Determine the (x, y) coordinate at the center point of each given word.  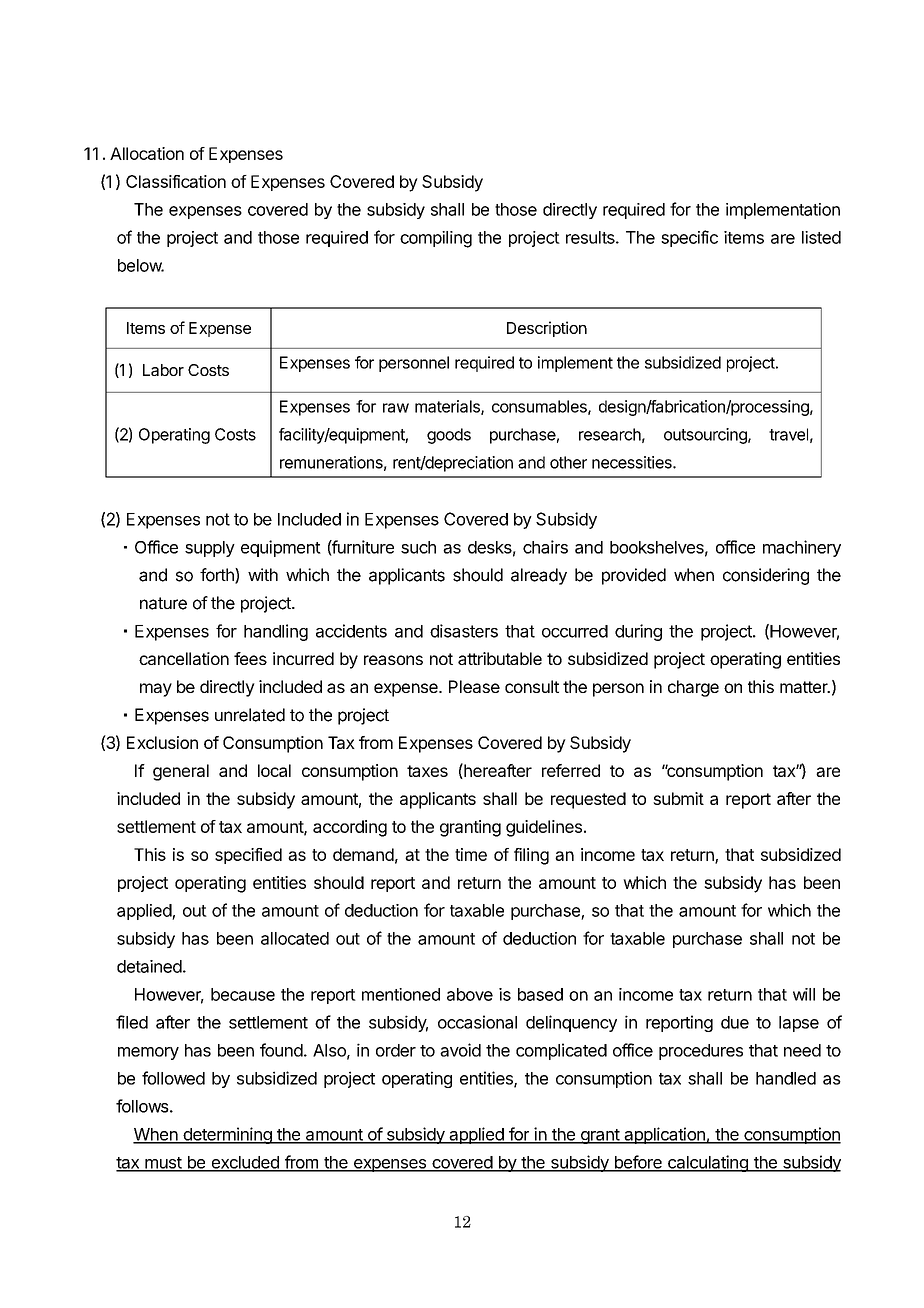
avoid (460, 1050)
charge (693, 688)
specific (689, 238)
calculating (708, 1163)
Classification (176, 181)
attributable (500, 658)
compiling (436, 239)
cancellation (184, 658)
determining (227, 1135)
